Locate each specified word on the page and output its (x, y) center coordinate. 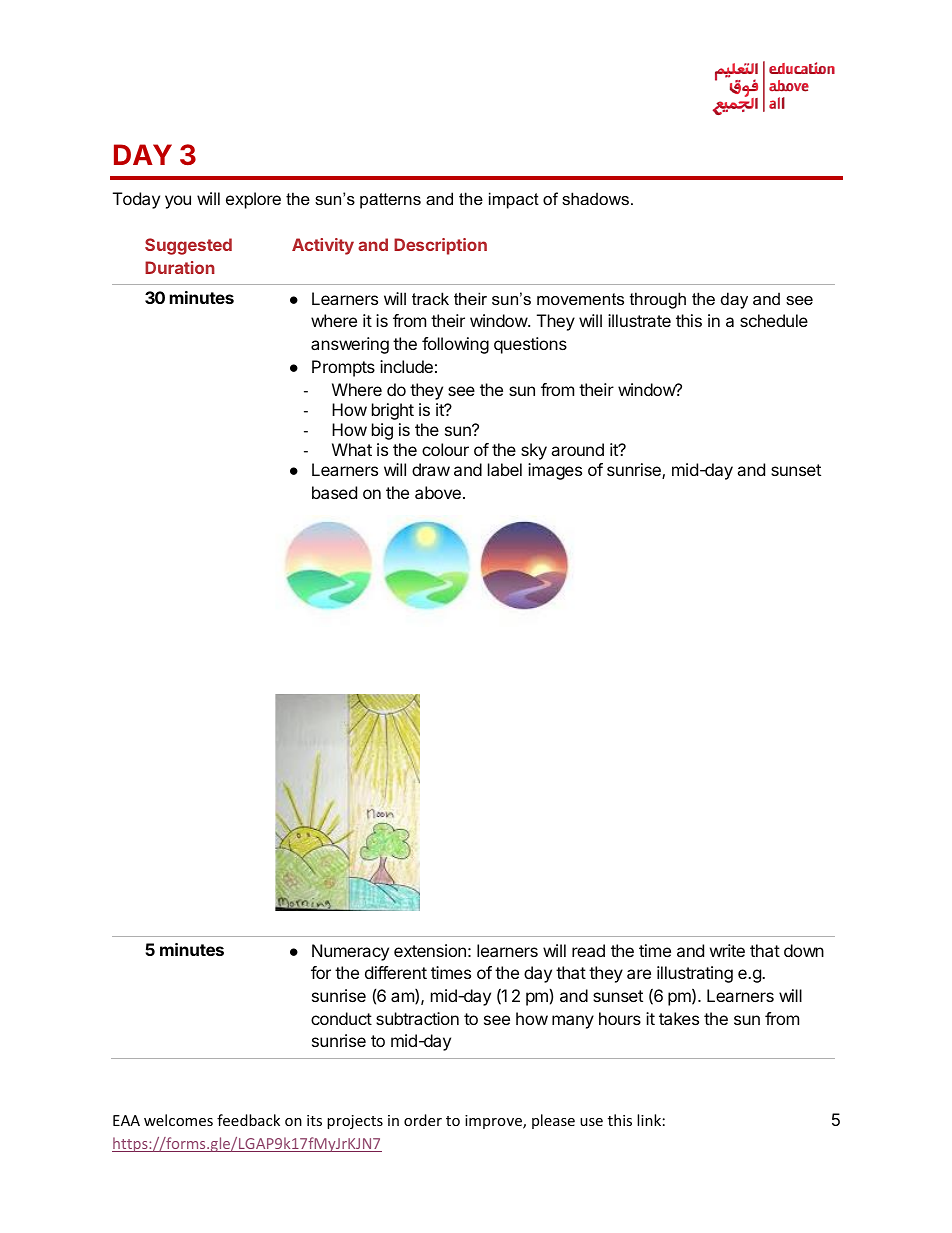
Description (440, 246)
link (649, 1120)
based (334, 492)
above (438, 492)
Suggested (188, 246)
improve (494, 1122)
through (658, 300)
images (555, 471)
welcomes (178, 1120)
